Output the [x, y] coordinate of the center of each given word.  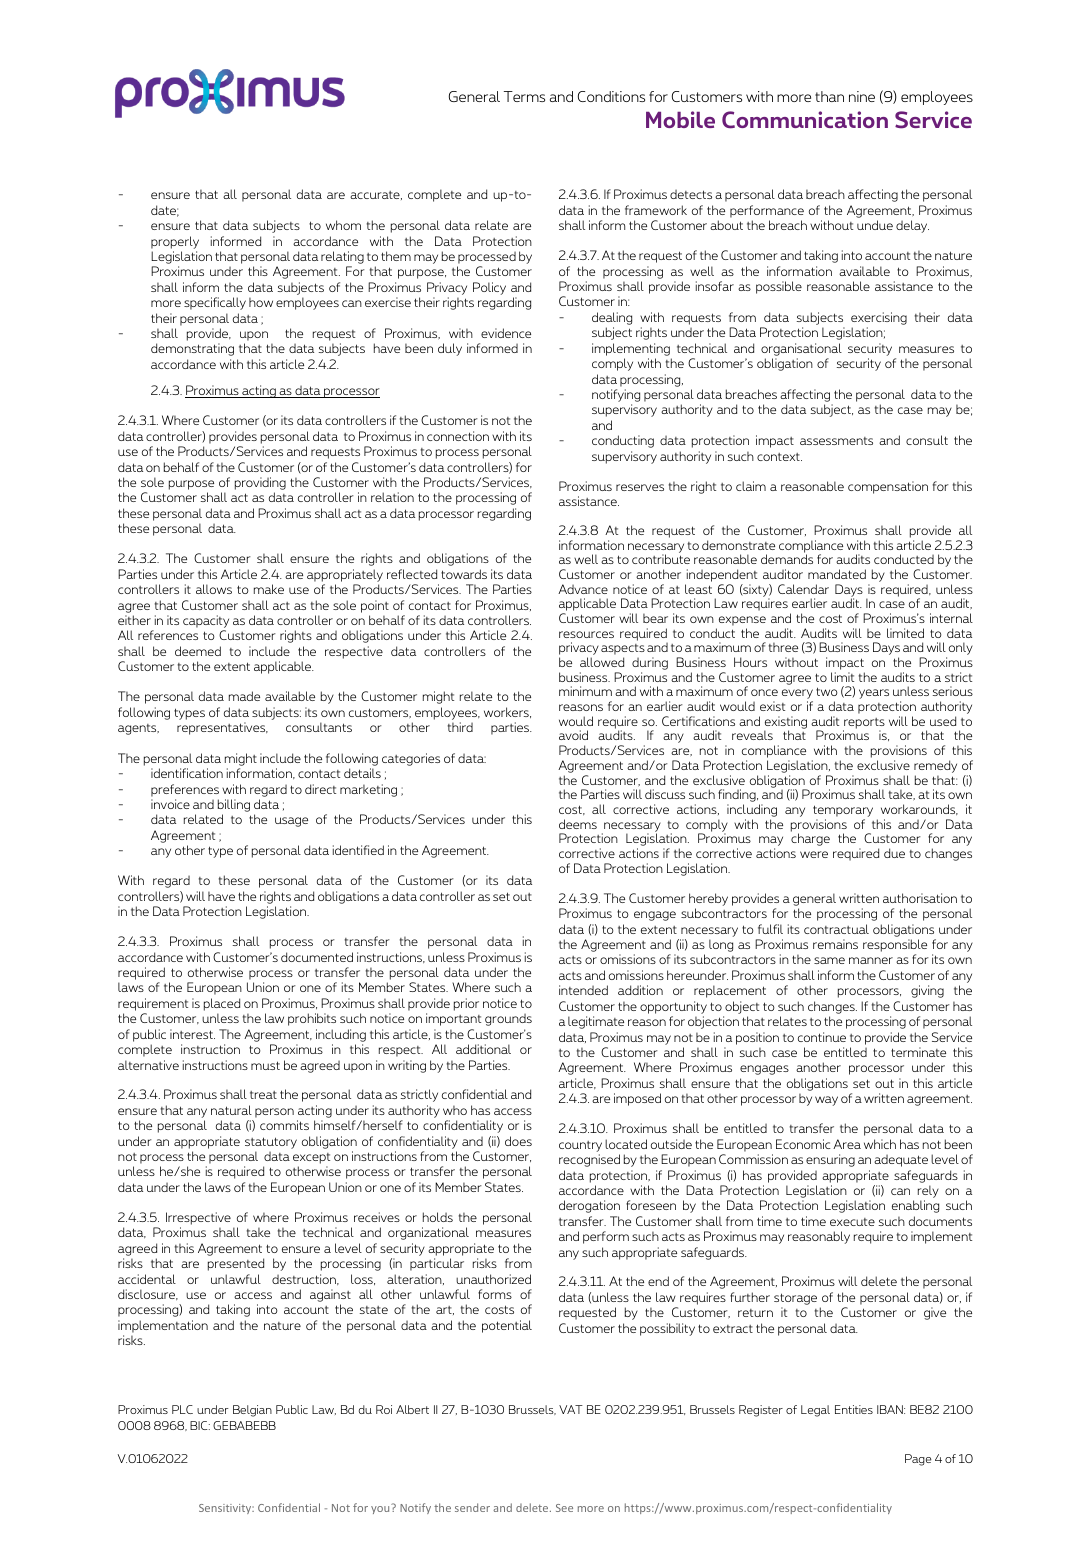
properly [175, 242]
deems [578, 824]
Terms [524, 96]
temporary [843, 811]
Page [918, 1460]
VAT [571, 1409]
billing [234, 805]
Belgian [252, 1411]
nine [862, 96]
